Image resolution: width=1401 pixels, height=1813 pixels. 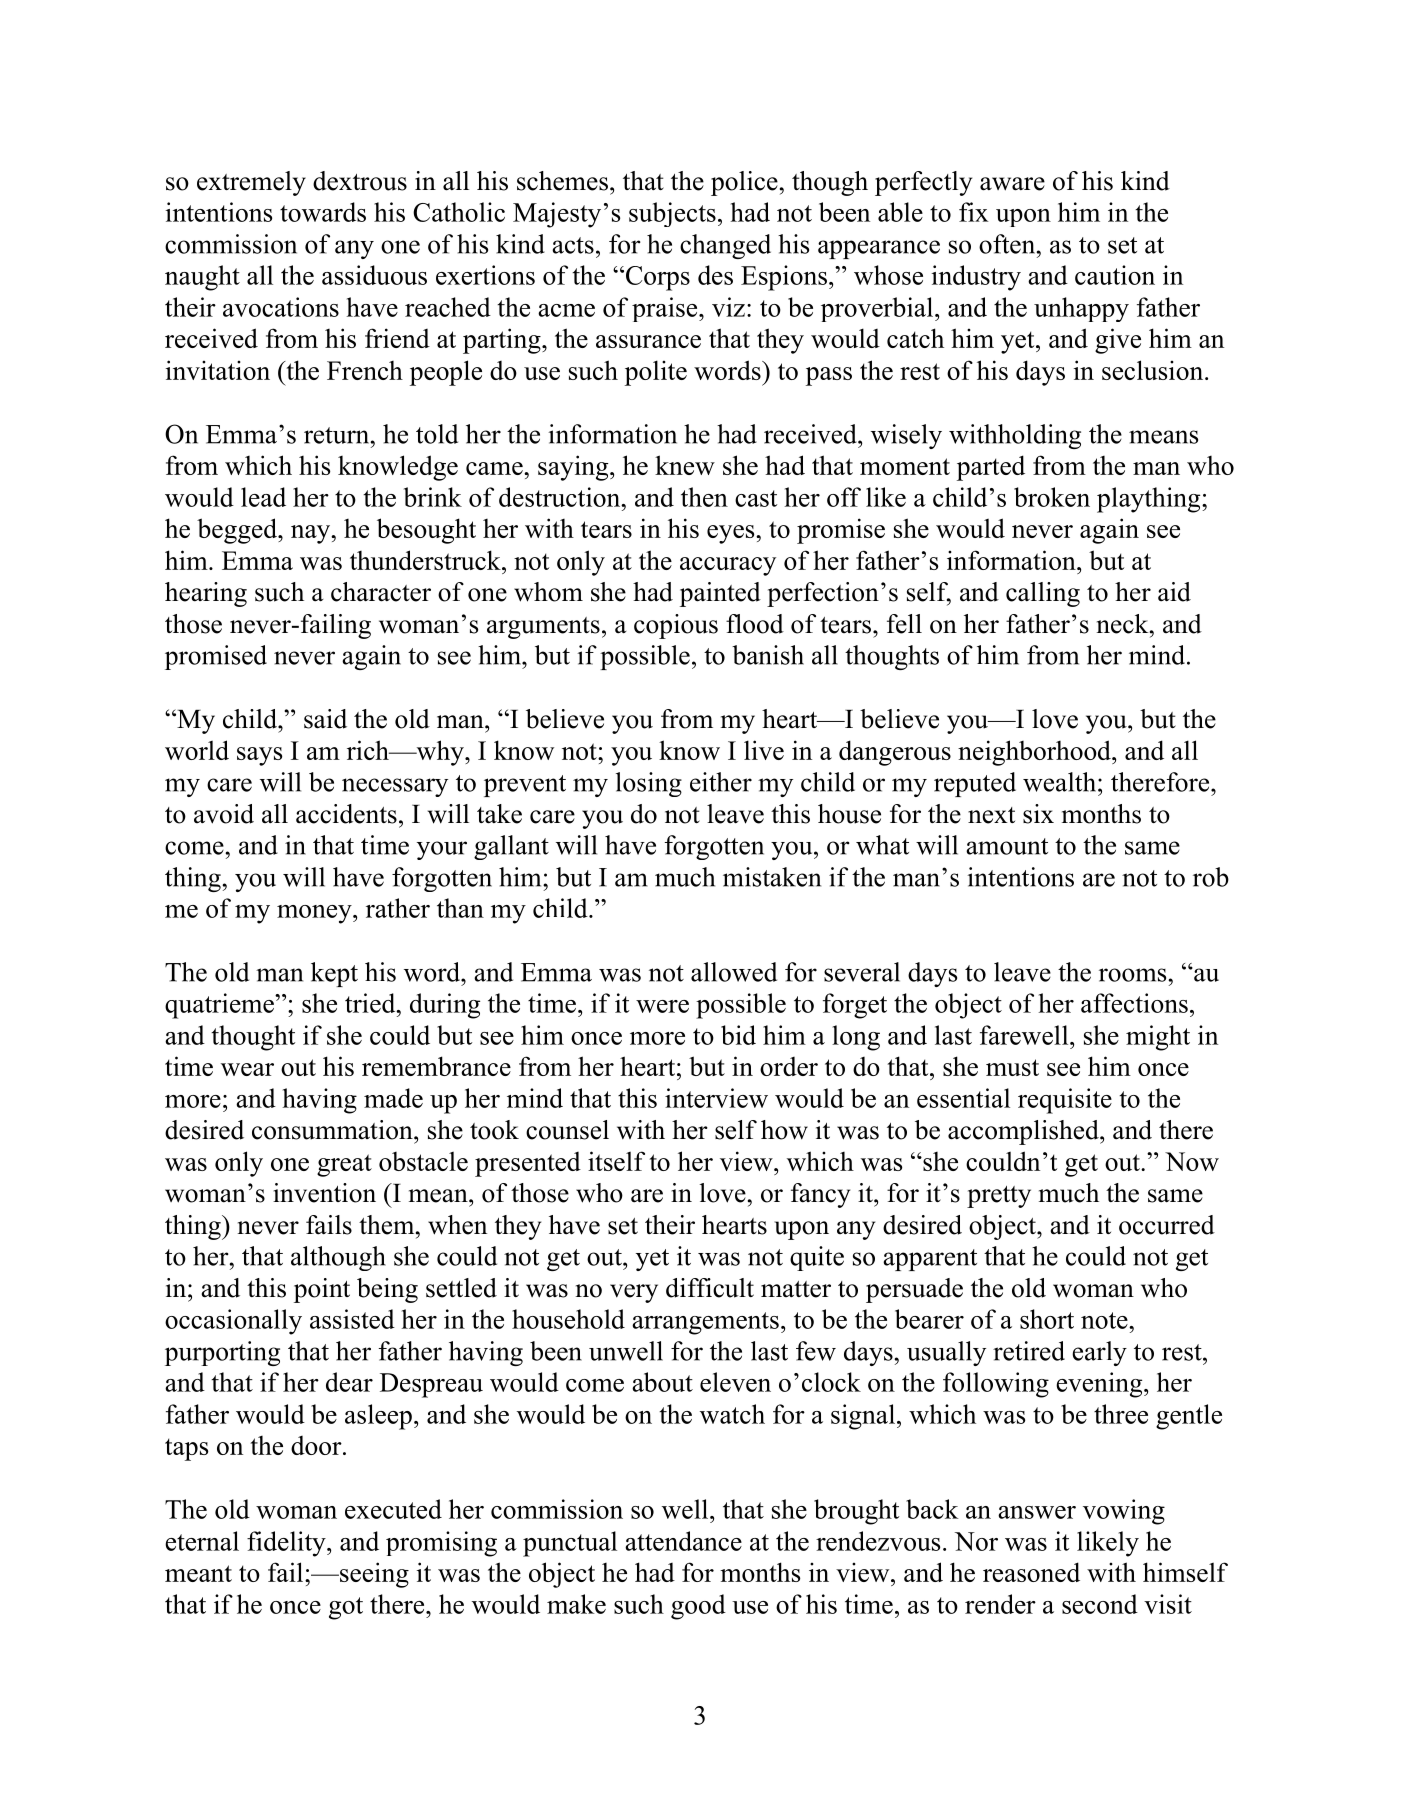 What do you see at coordinates (1115, 275) in the image?
I see `caution` at bounding box center [1115, 275].
